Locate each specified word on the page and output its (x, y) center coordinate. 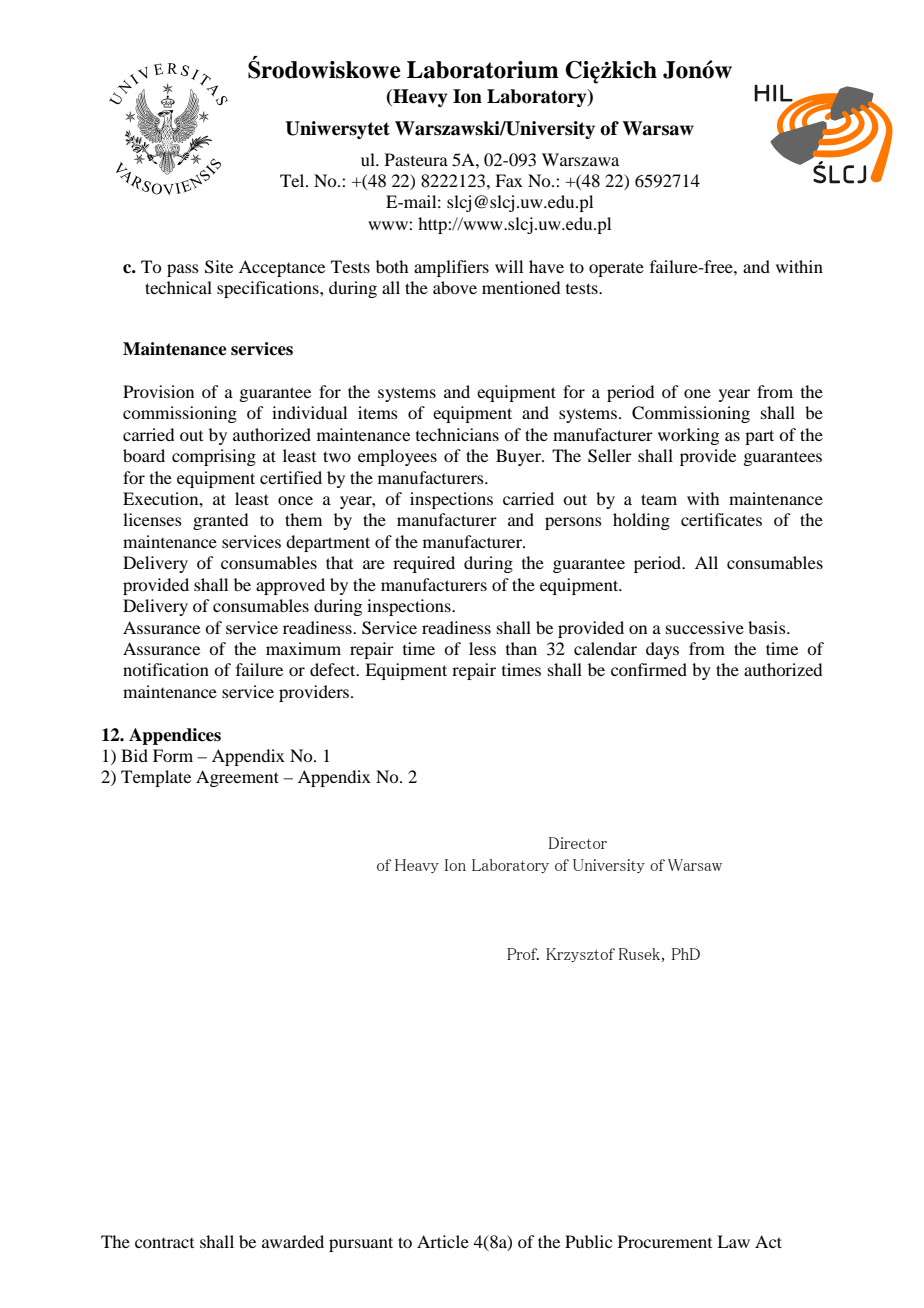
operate (616, 270)
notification (166, 669)
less (482, 648)
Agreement (237, 778)
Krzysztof (580, 955)
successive (705, 627)
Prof (523, 954)
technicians (457, 434)
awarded (293, 1241)
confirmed (649, 669)
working (688, 436)
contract (164, 1243)
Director (578, 843)
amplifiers (451, 268)
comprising (214, 457)
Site (219, 267)
